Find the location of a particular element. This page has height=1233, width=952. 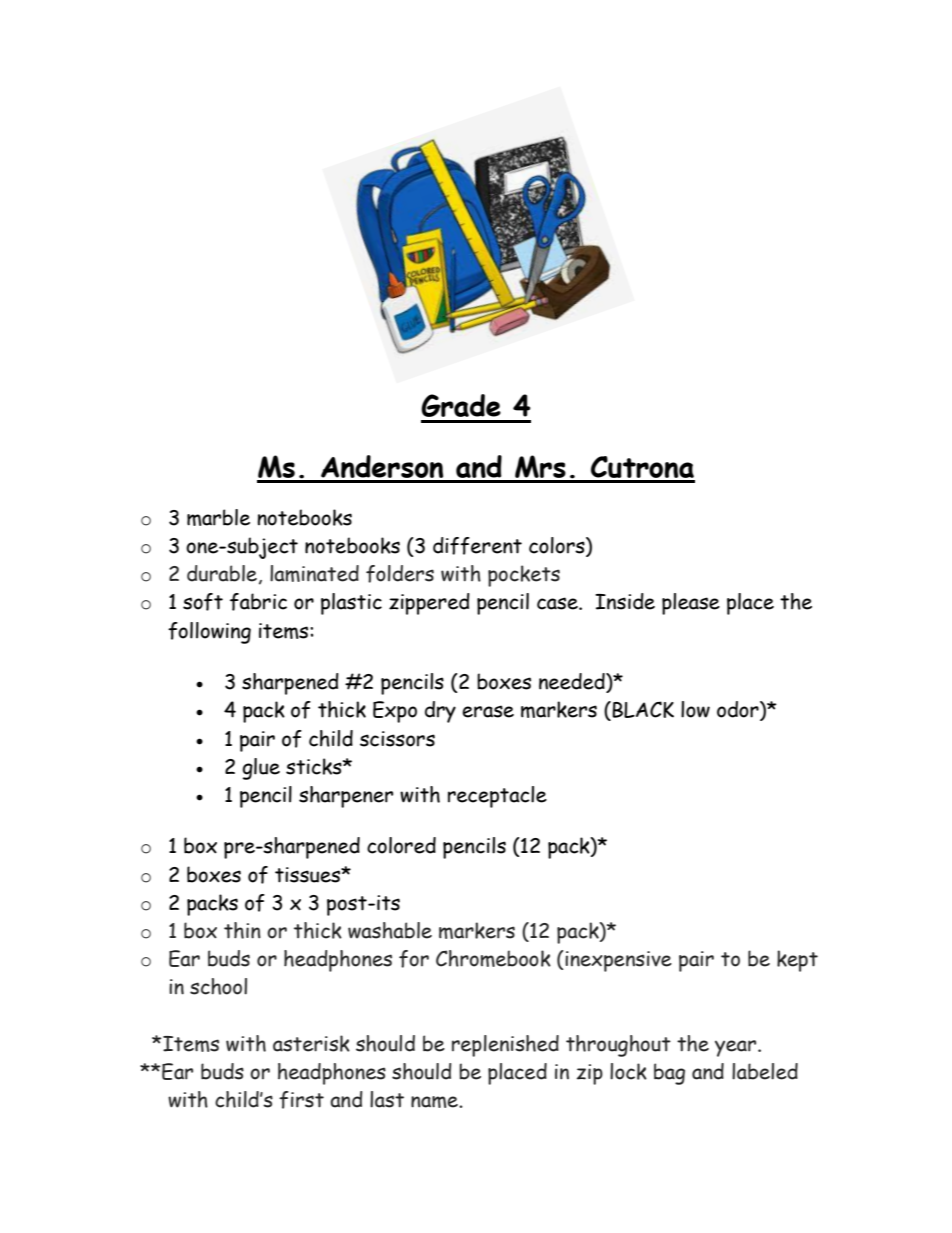

different is located at coordinates (477, 546).
